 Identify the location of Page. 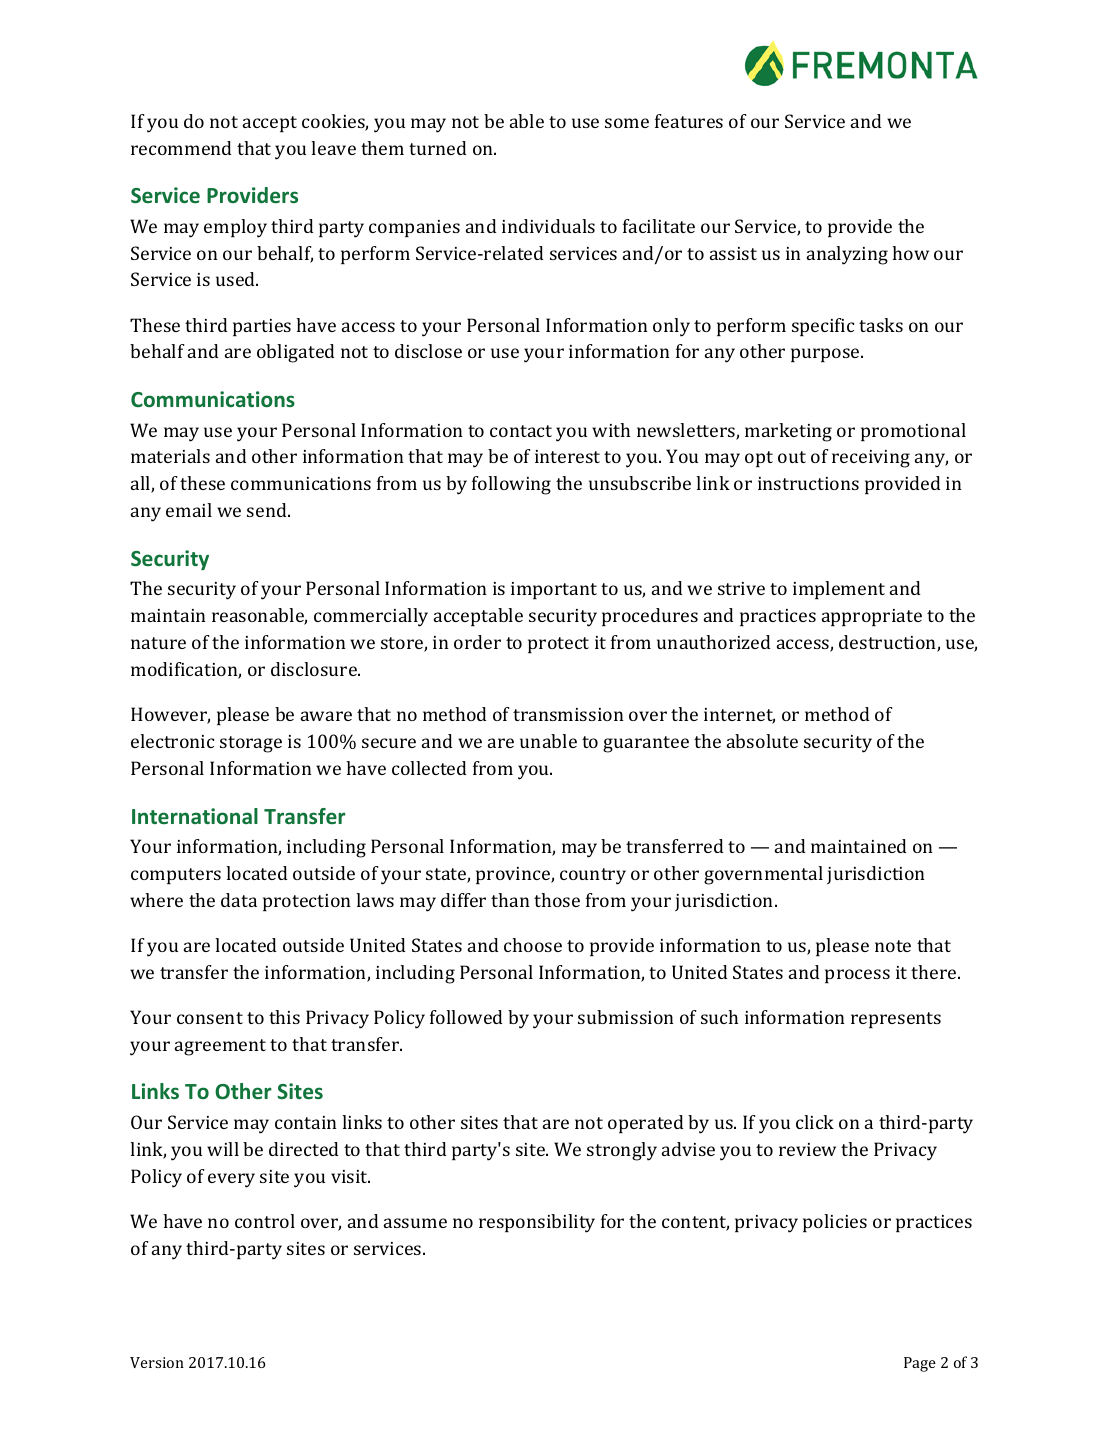
(920, 1364).
